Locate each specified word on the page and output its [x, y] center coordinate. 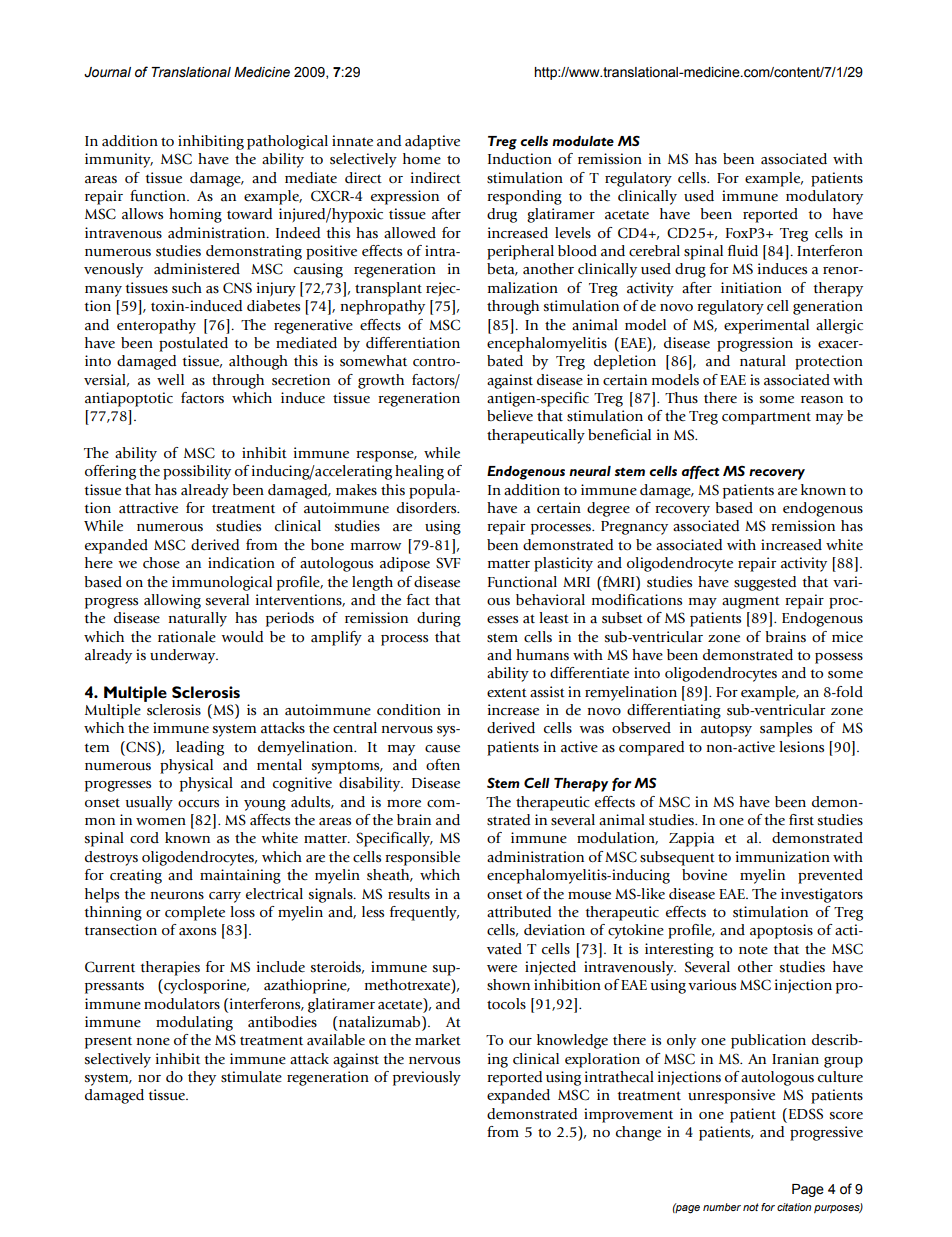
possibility [197, 472]
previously [427, 1078]
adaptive [432, 142]
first [801, 819]
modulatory [824, 197]
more [404, 804]
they [202, 1078]
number [722, 1207]
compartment [766, 418]
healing [419, 472]
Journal [107, 72]
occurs [198, 804]
